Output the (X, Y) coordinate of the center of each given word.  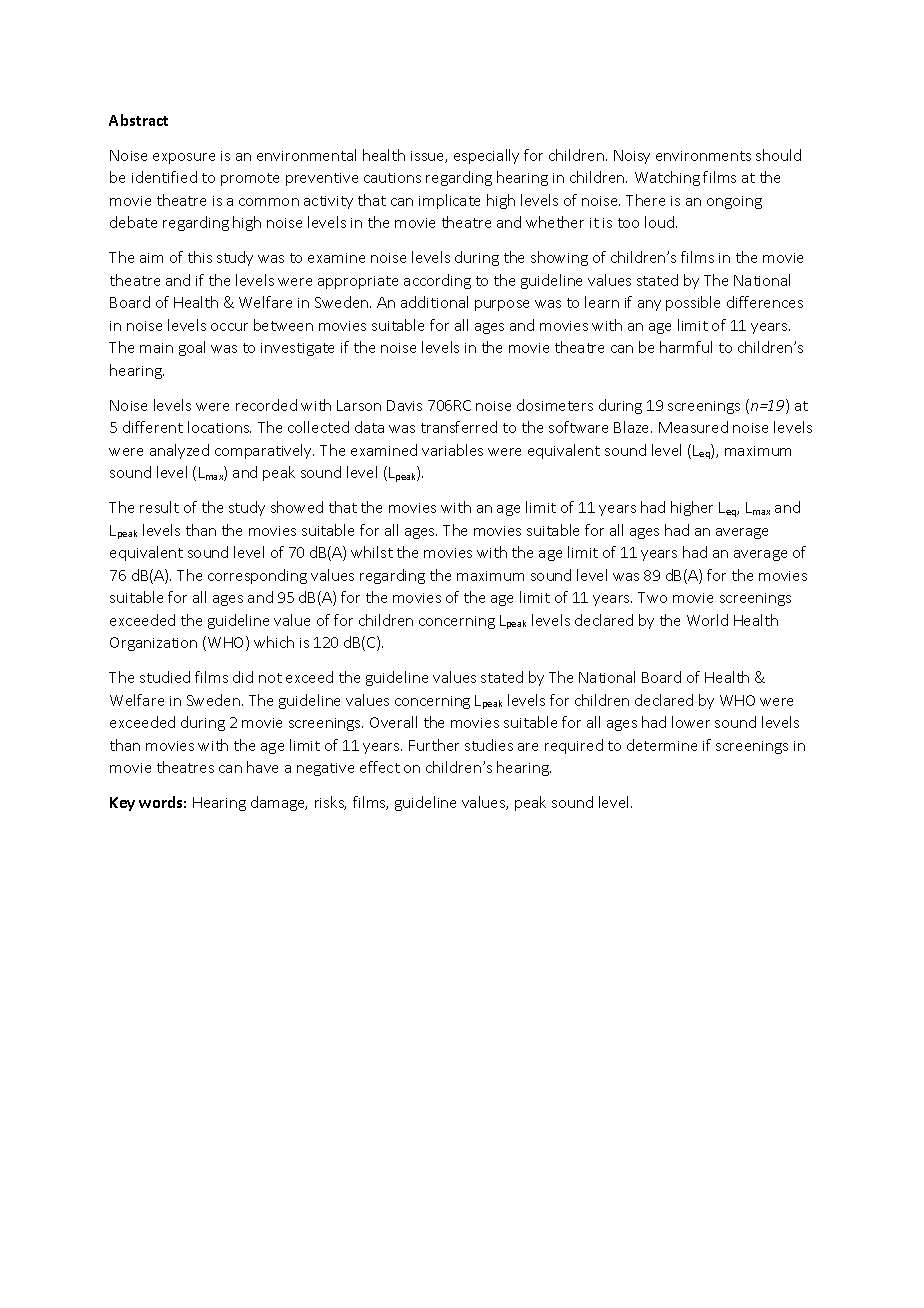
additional (434, 302)
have (262, 767)
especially (486, 156)
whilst (372, 552)
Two (652, 597)
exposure (184, 158)
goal (192, 348)
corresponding (257, 576)
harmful (686, 347)
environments (703, 156)
